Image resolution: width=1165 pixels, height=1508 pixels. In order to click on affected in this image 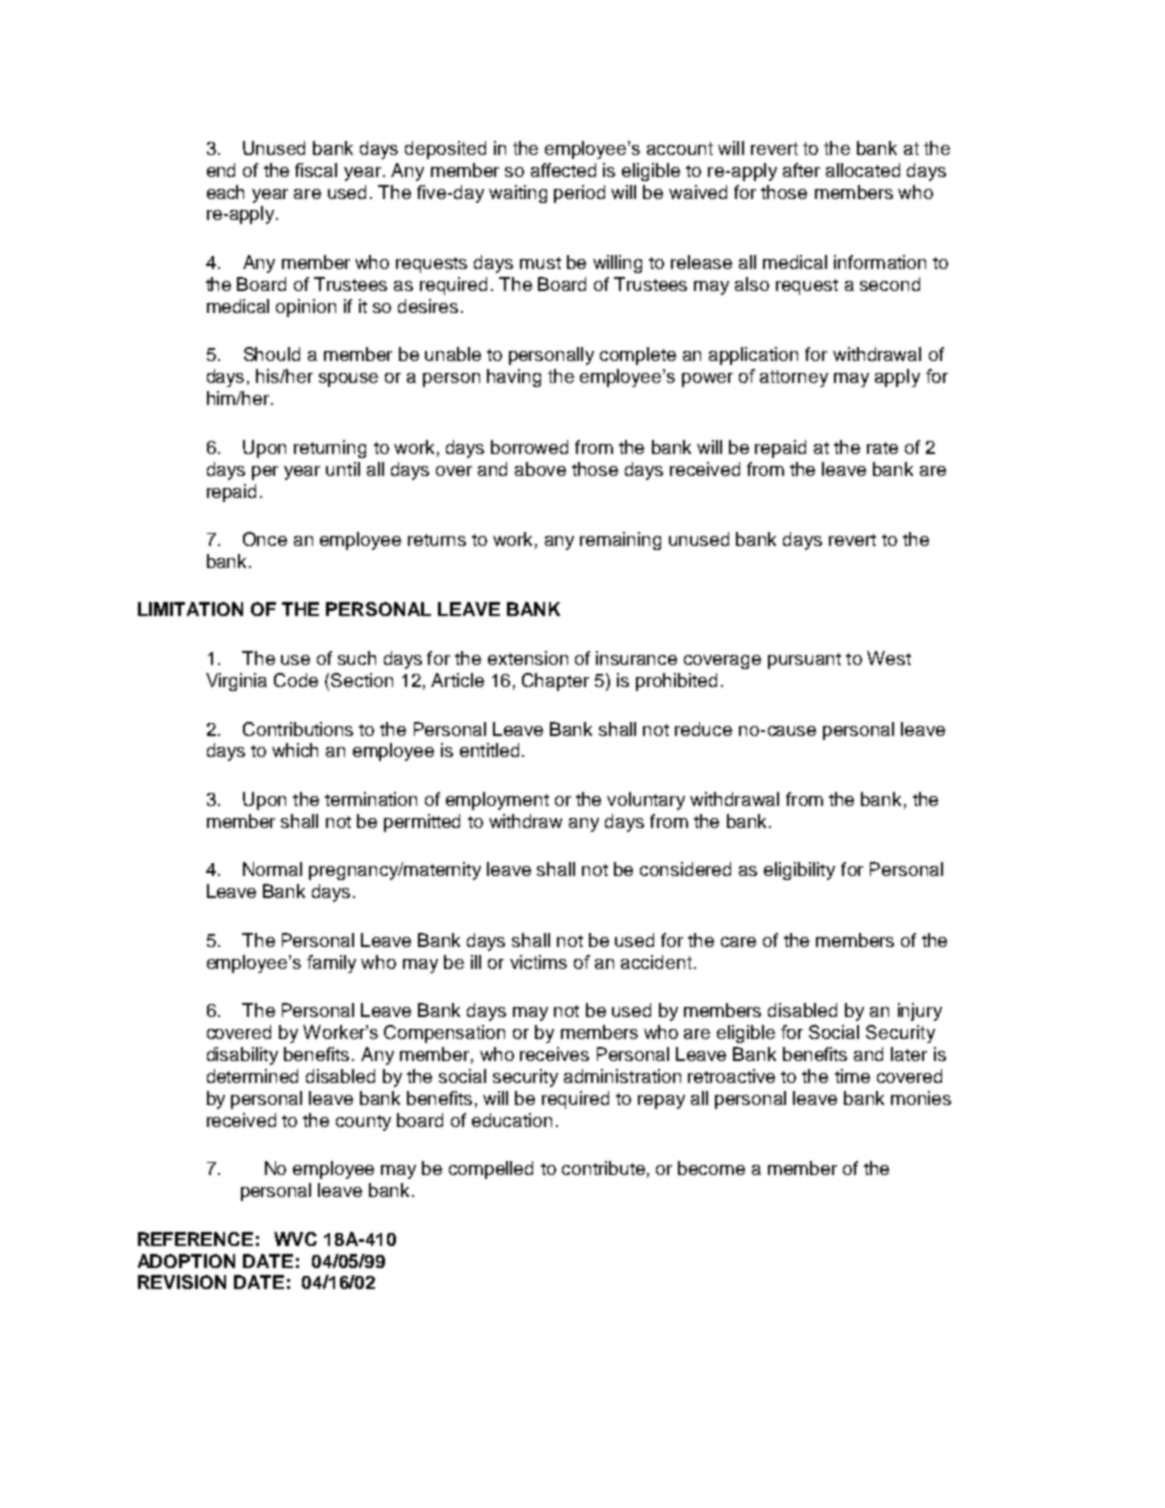, I will do `click(563, 170)`.
